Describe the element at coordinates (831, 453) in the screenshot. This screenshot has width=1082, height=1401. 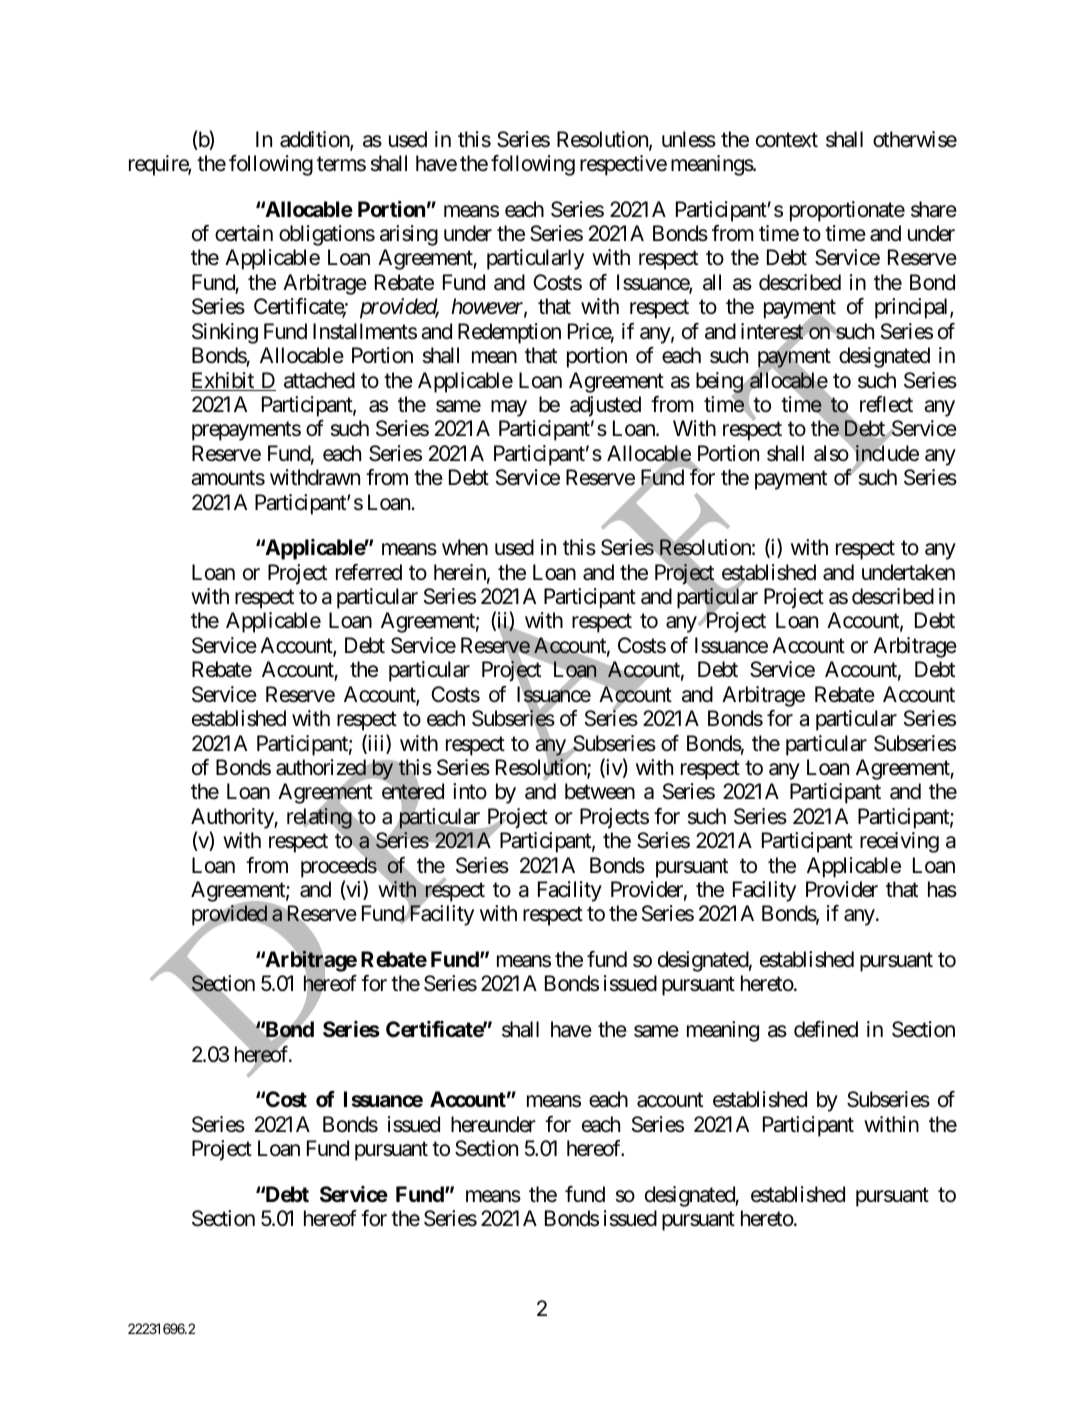
I see `also` at that location.
